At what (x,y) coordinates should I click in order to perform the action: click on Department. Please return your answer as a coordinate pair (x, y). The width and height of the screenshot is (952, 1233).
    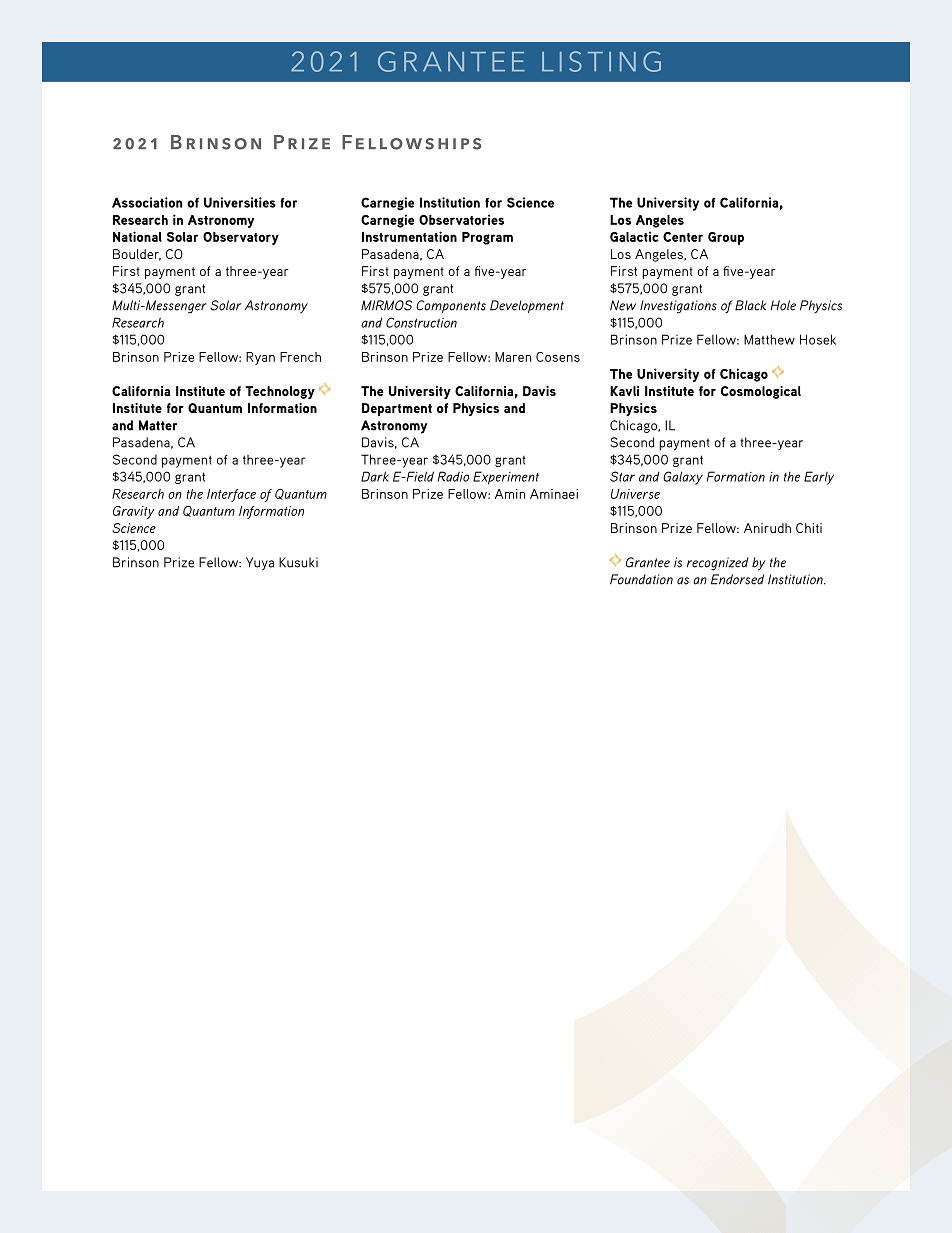
    Looking at the image, I should click on (397, 409).
